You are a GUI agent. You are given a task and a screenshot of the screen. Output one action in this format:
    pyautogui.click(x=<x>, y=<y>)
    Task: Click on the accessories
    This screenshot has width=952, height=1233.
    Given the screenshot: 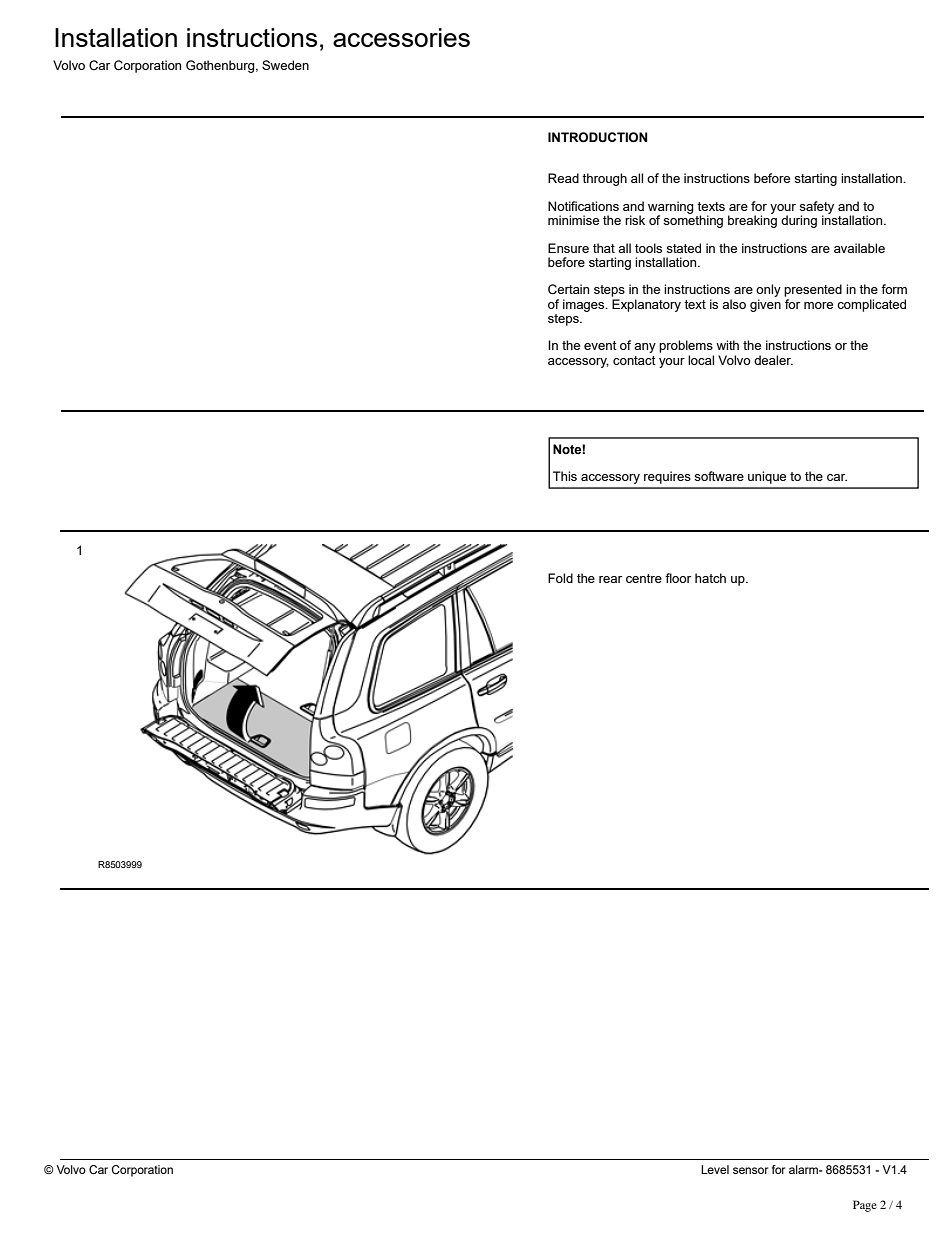 What is the action you would take?
    pyautogui.click(x=401, y=37)
